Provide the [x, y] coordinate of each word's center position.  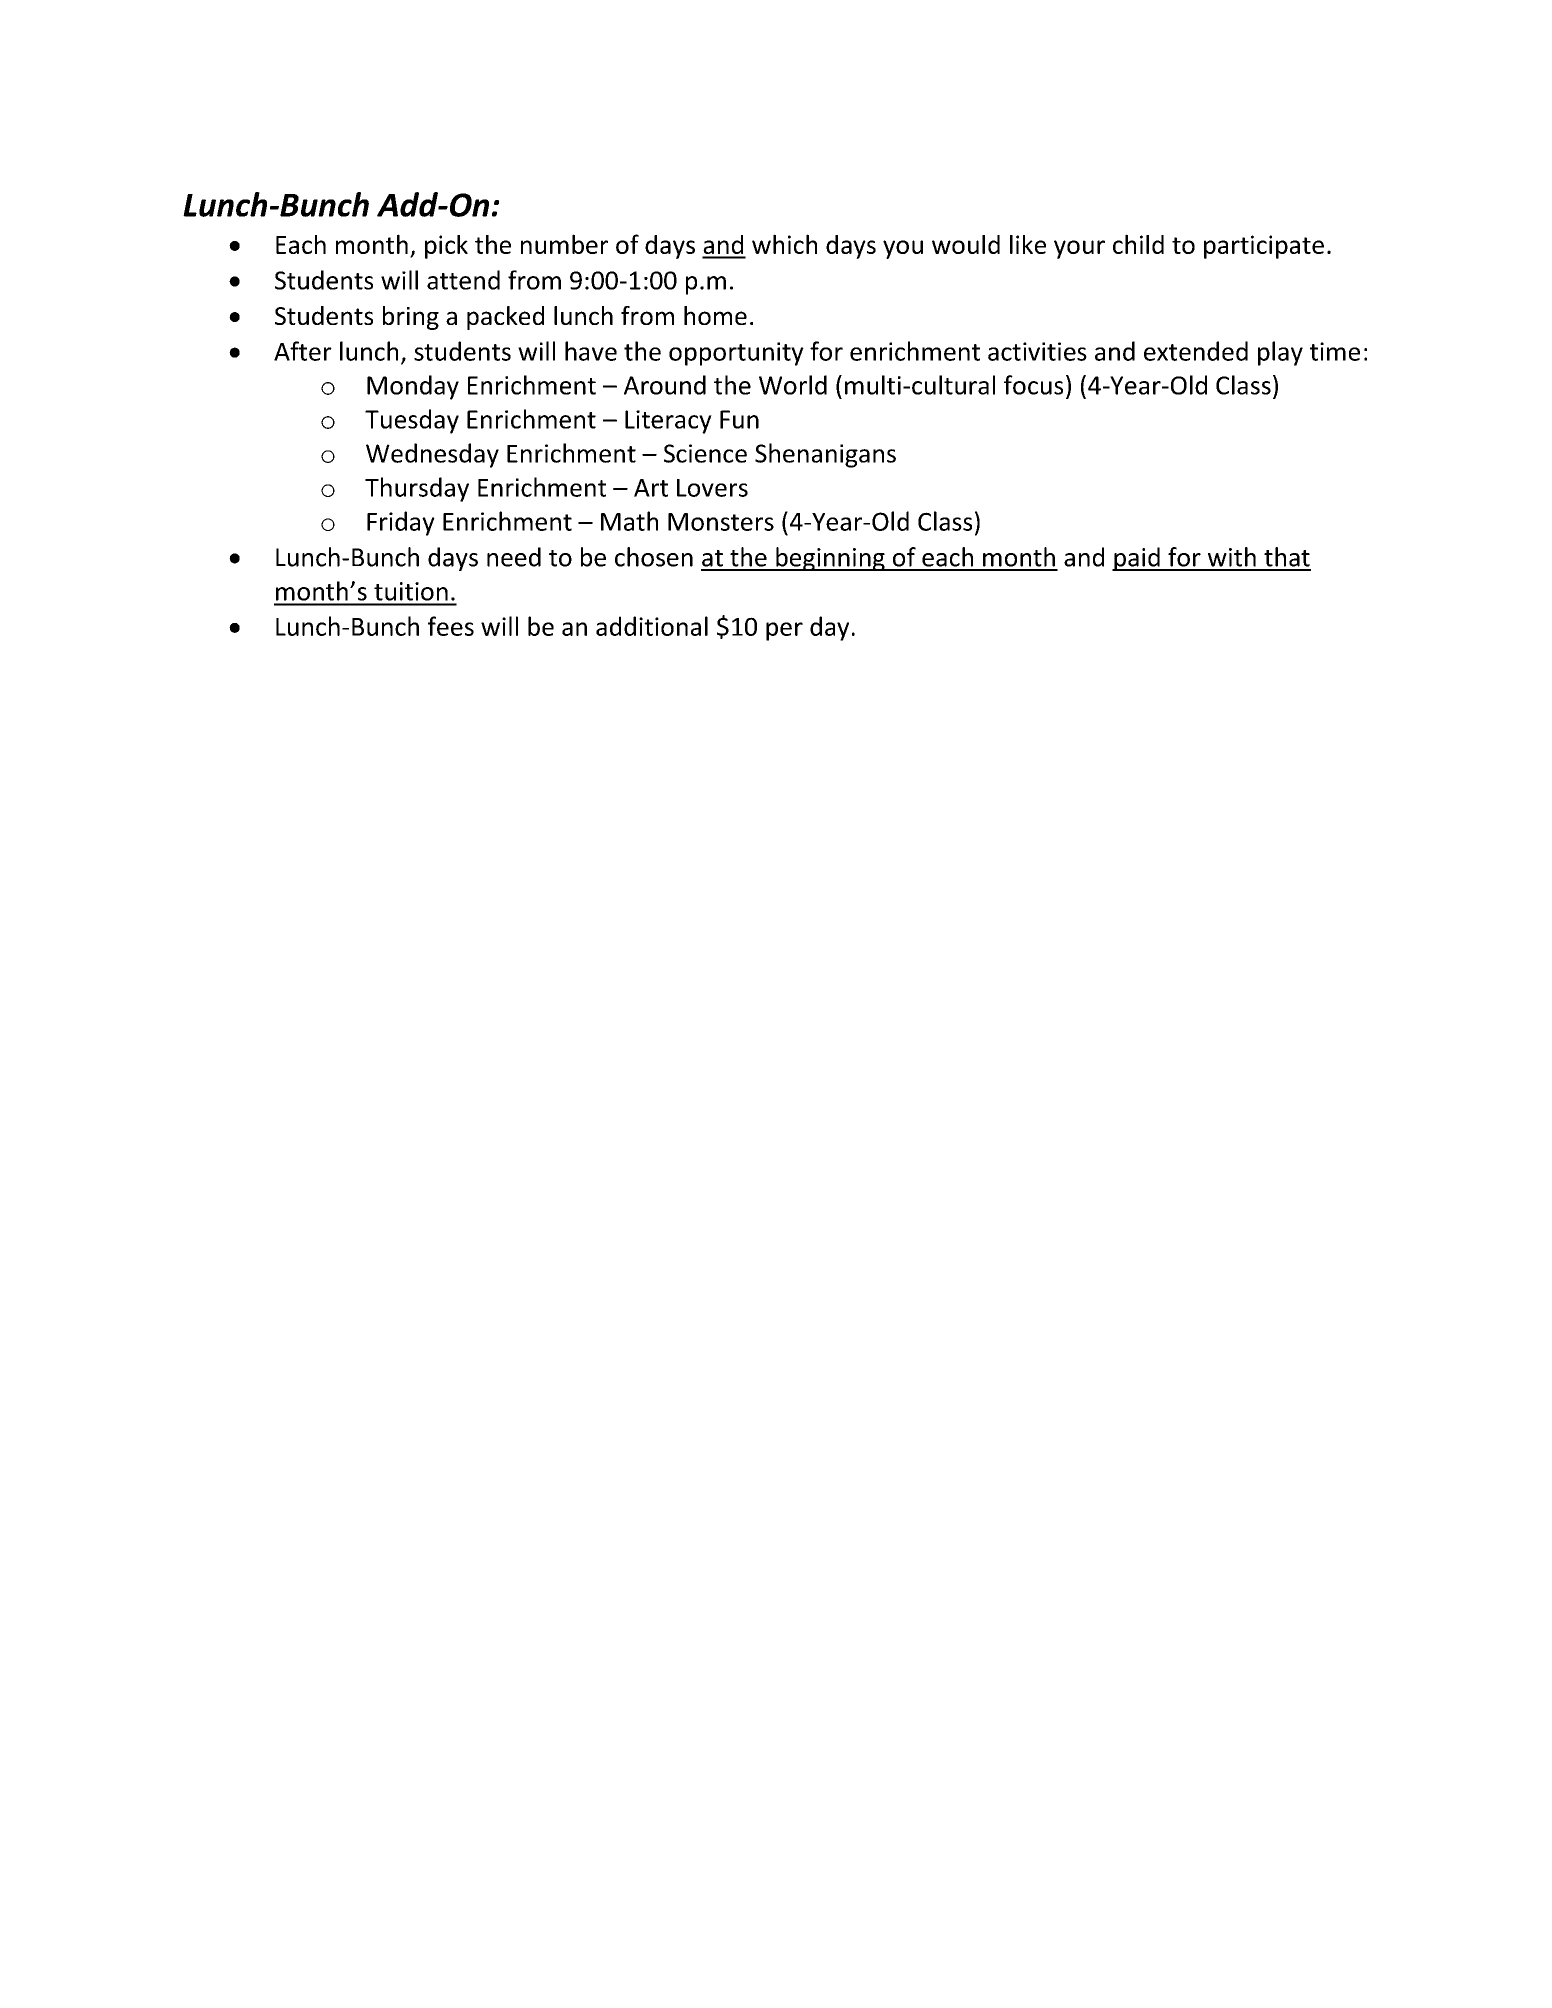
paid [1137, 559]
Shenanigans [825, 455]
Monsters [721, 522]
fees [451, 626]
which [784, 244]
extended [1196, 351]
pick [446, 247]
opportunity [736, 354]
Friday [401, 523]
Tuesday [412, 421]
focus [1033, 385]
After [303, 351]
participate [1264, 247]
